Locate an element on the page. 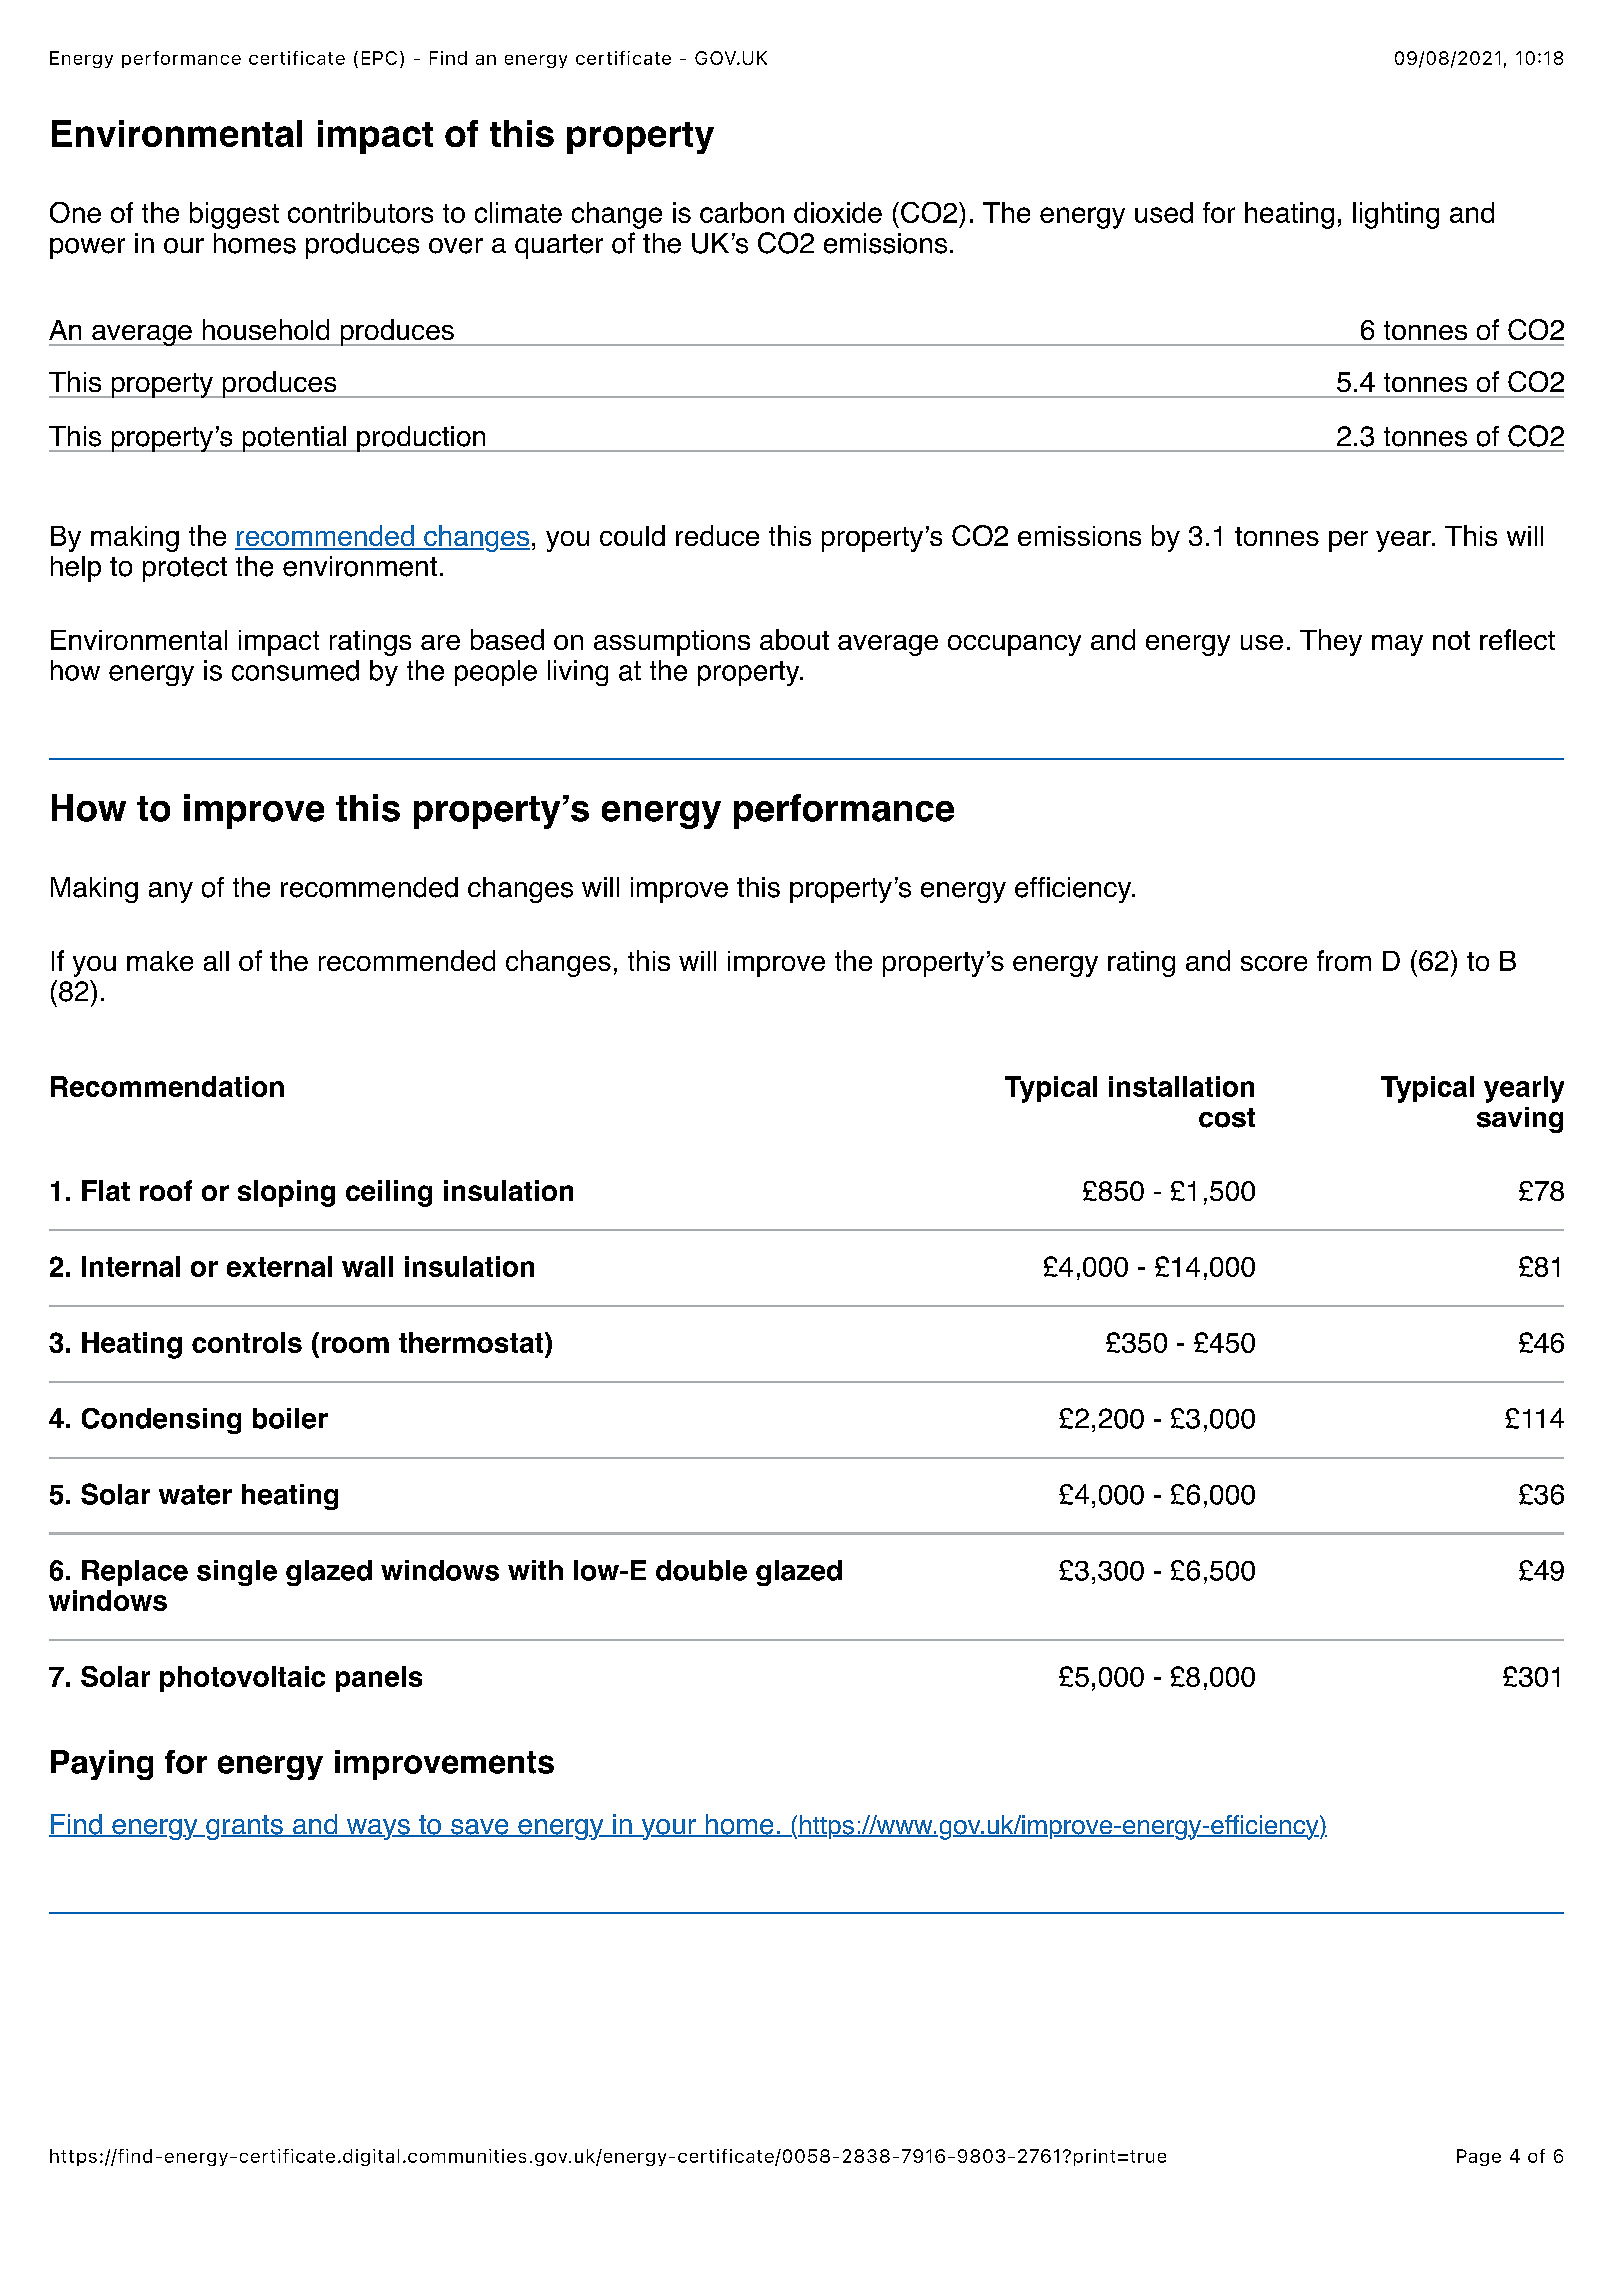 Image resolution: width=1614 pixels, height=2282 pixels. cost is located at coordinates (1227, 1118).
